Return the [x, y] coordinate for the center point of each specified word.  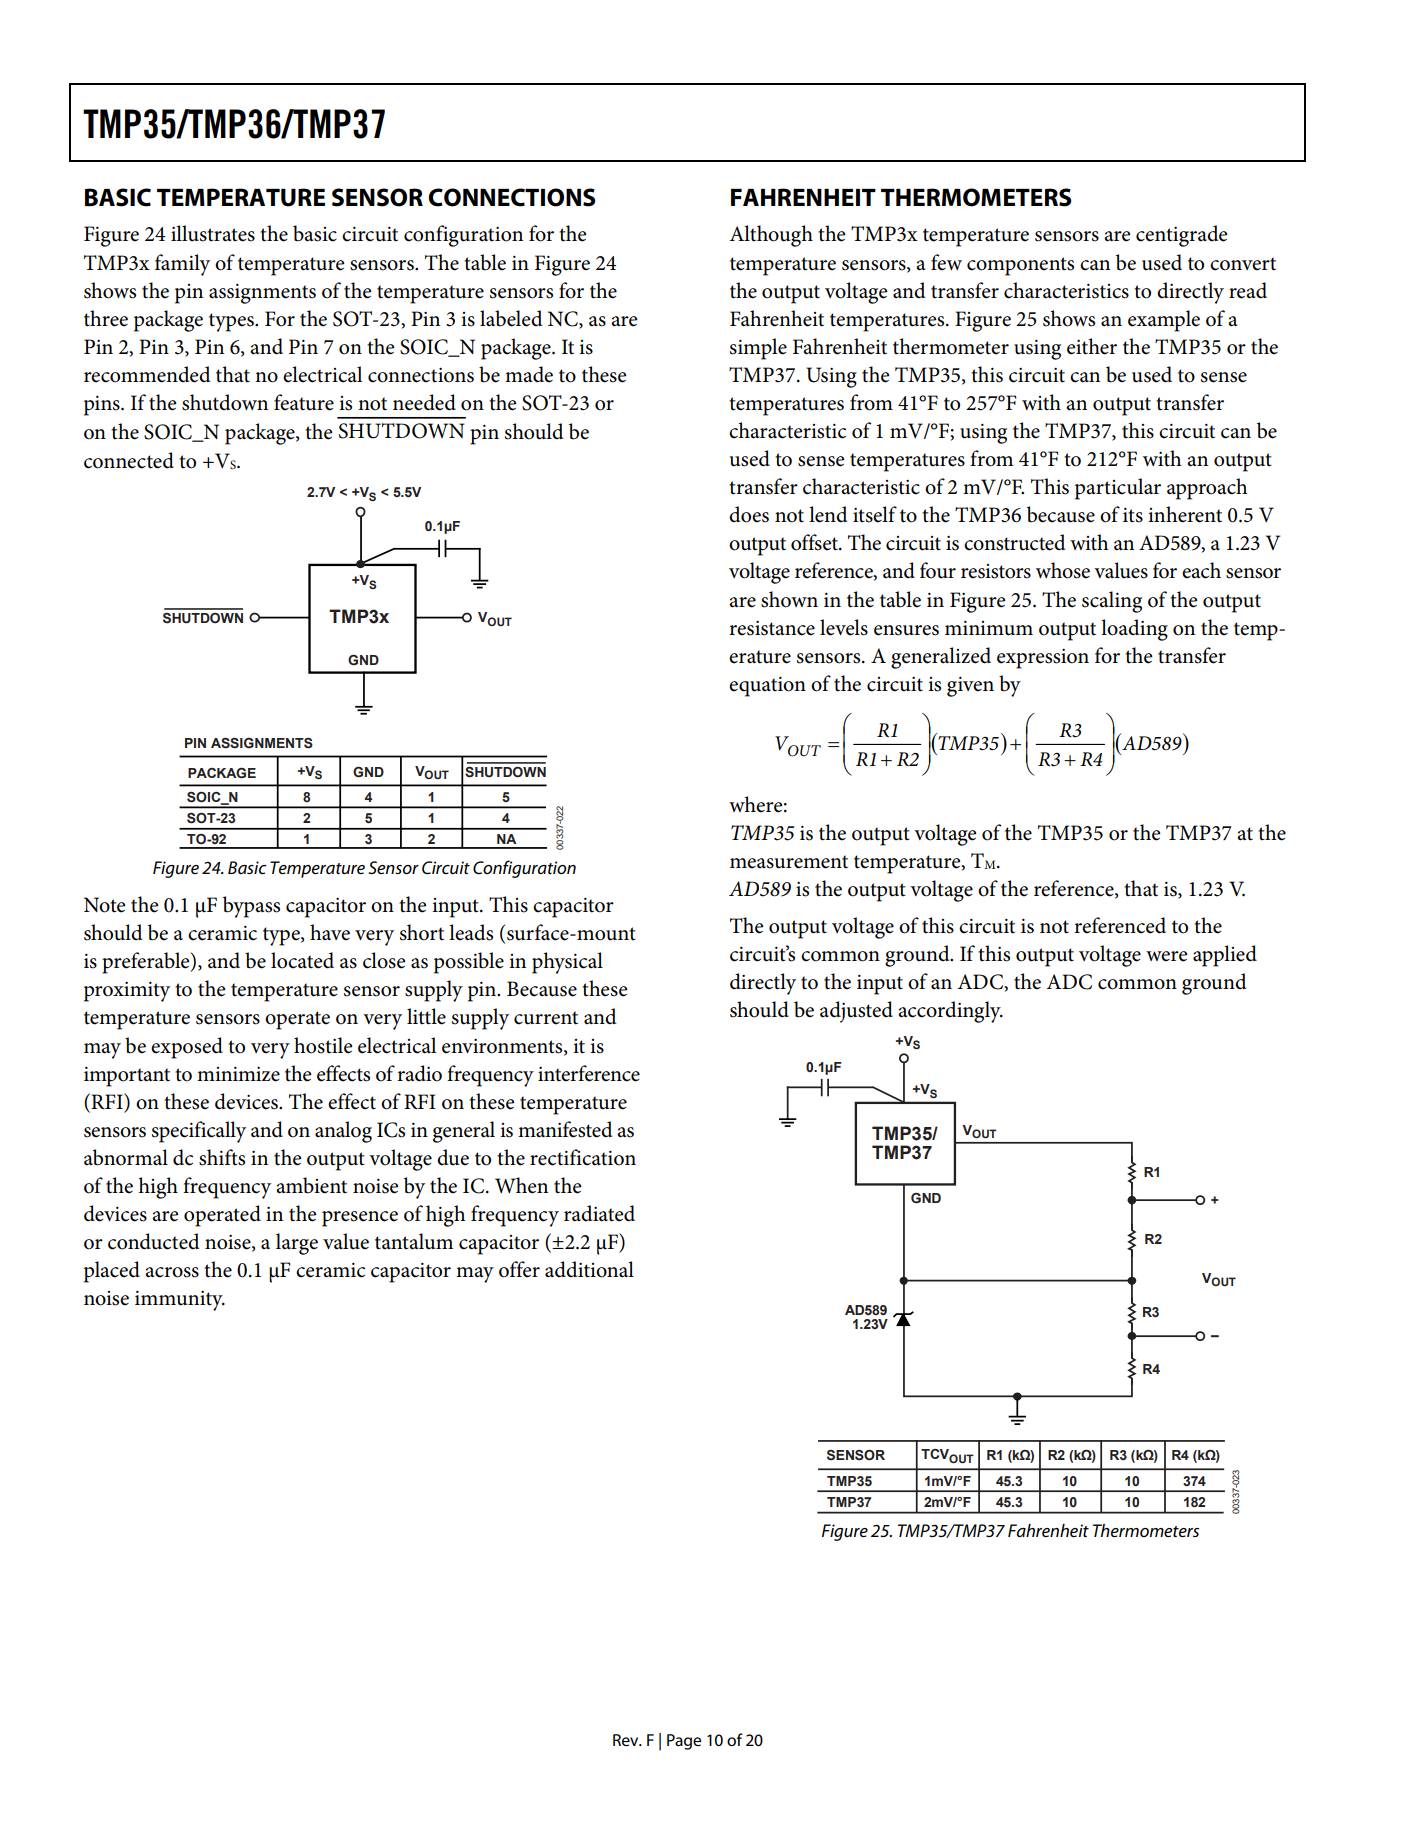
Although [771, 236]
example [1164, 321]
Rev [627, 1740]
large [297, 1244]
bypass [251, 907]
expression [1043, 659]
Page [684, 1742]
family [182, 265]
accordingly [950, 1012]
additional [589, 1269]
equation [767, 687]
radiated [599, 1213]
